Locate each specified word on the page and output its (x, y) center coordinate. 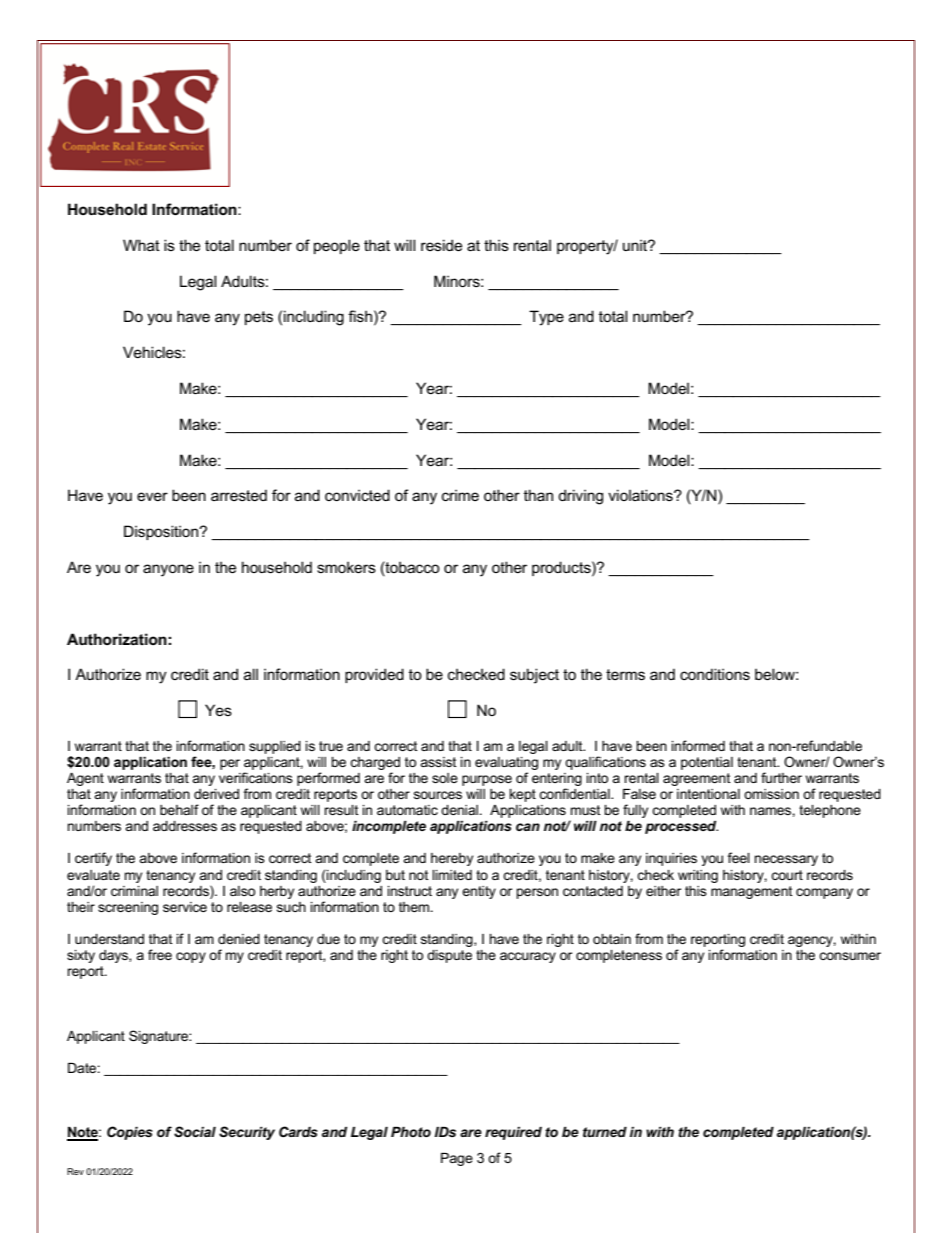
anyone (168, 570)
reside (441, 245)
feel (739, 857)
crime (460, 495)
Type (546, 318)
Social (195, 1131)
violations (641, 495)
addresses (185, 826)
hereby (452, 859)
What (141, 245)
